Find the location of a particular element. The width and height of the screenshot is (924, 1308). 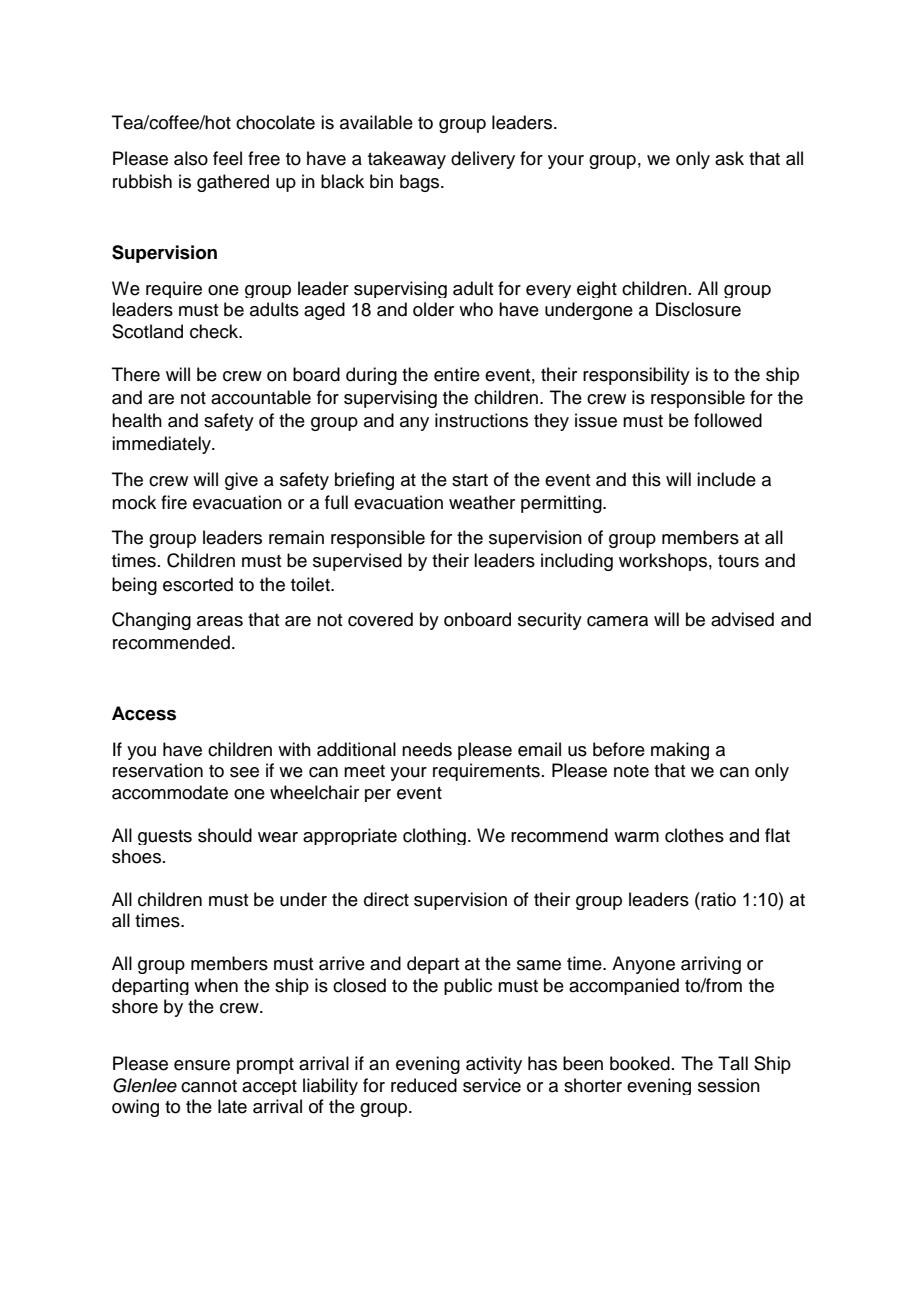

delivery is located at coordinates (483, 160).
